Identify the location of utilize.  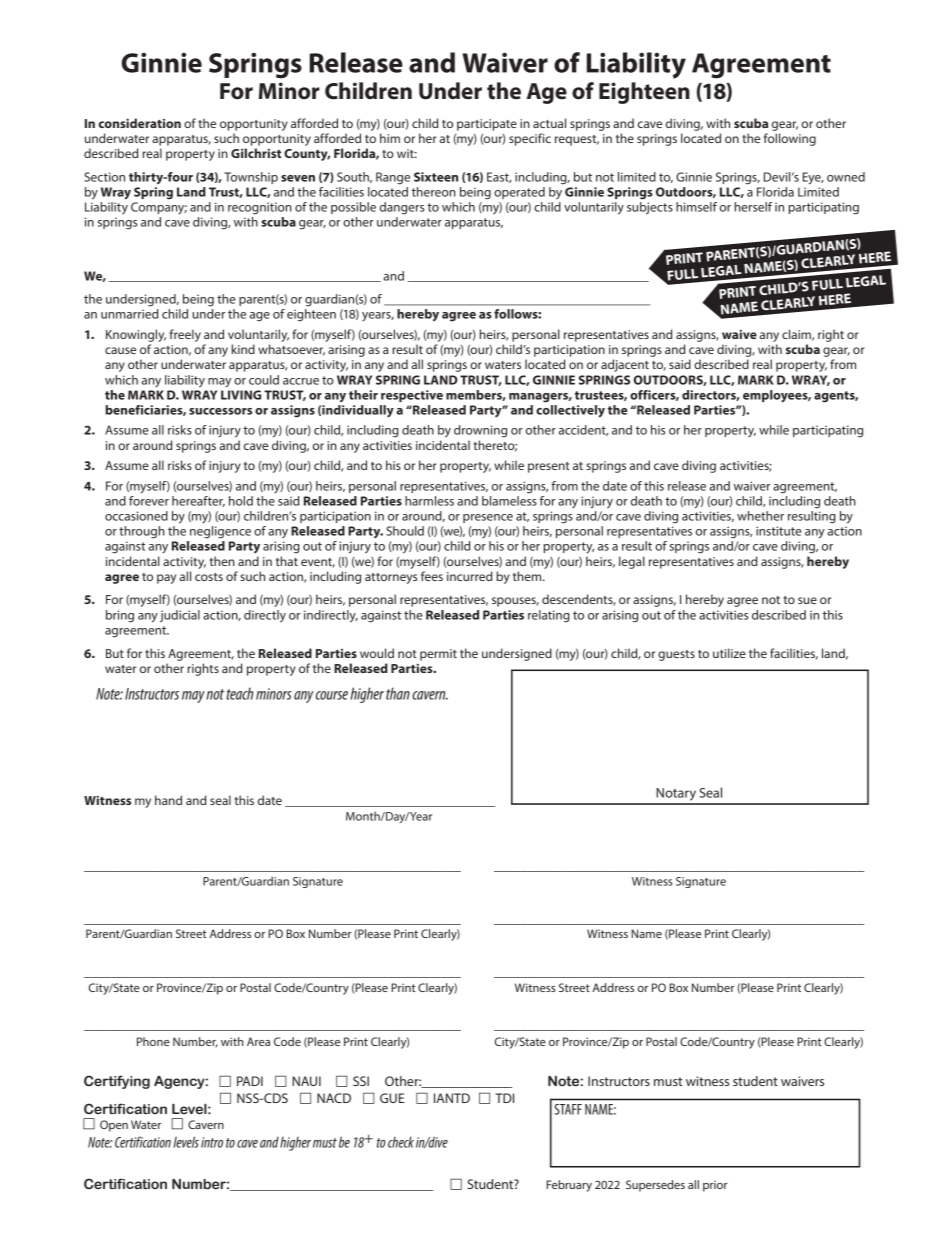
(729, 653).
